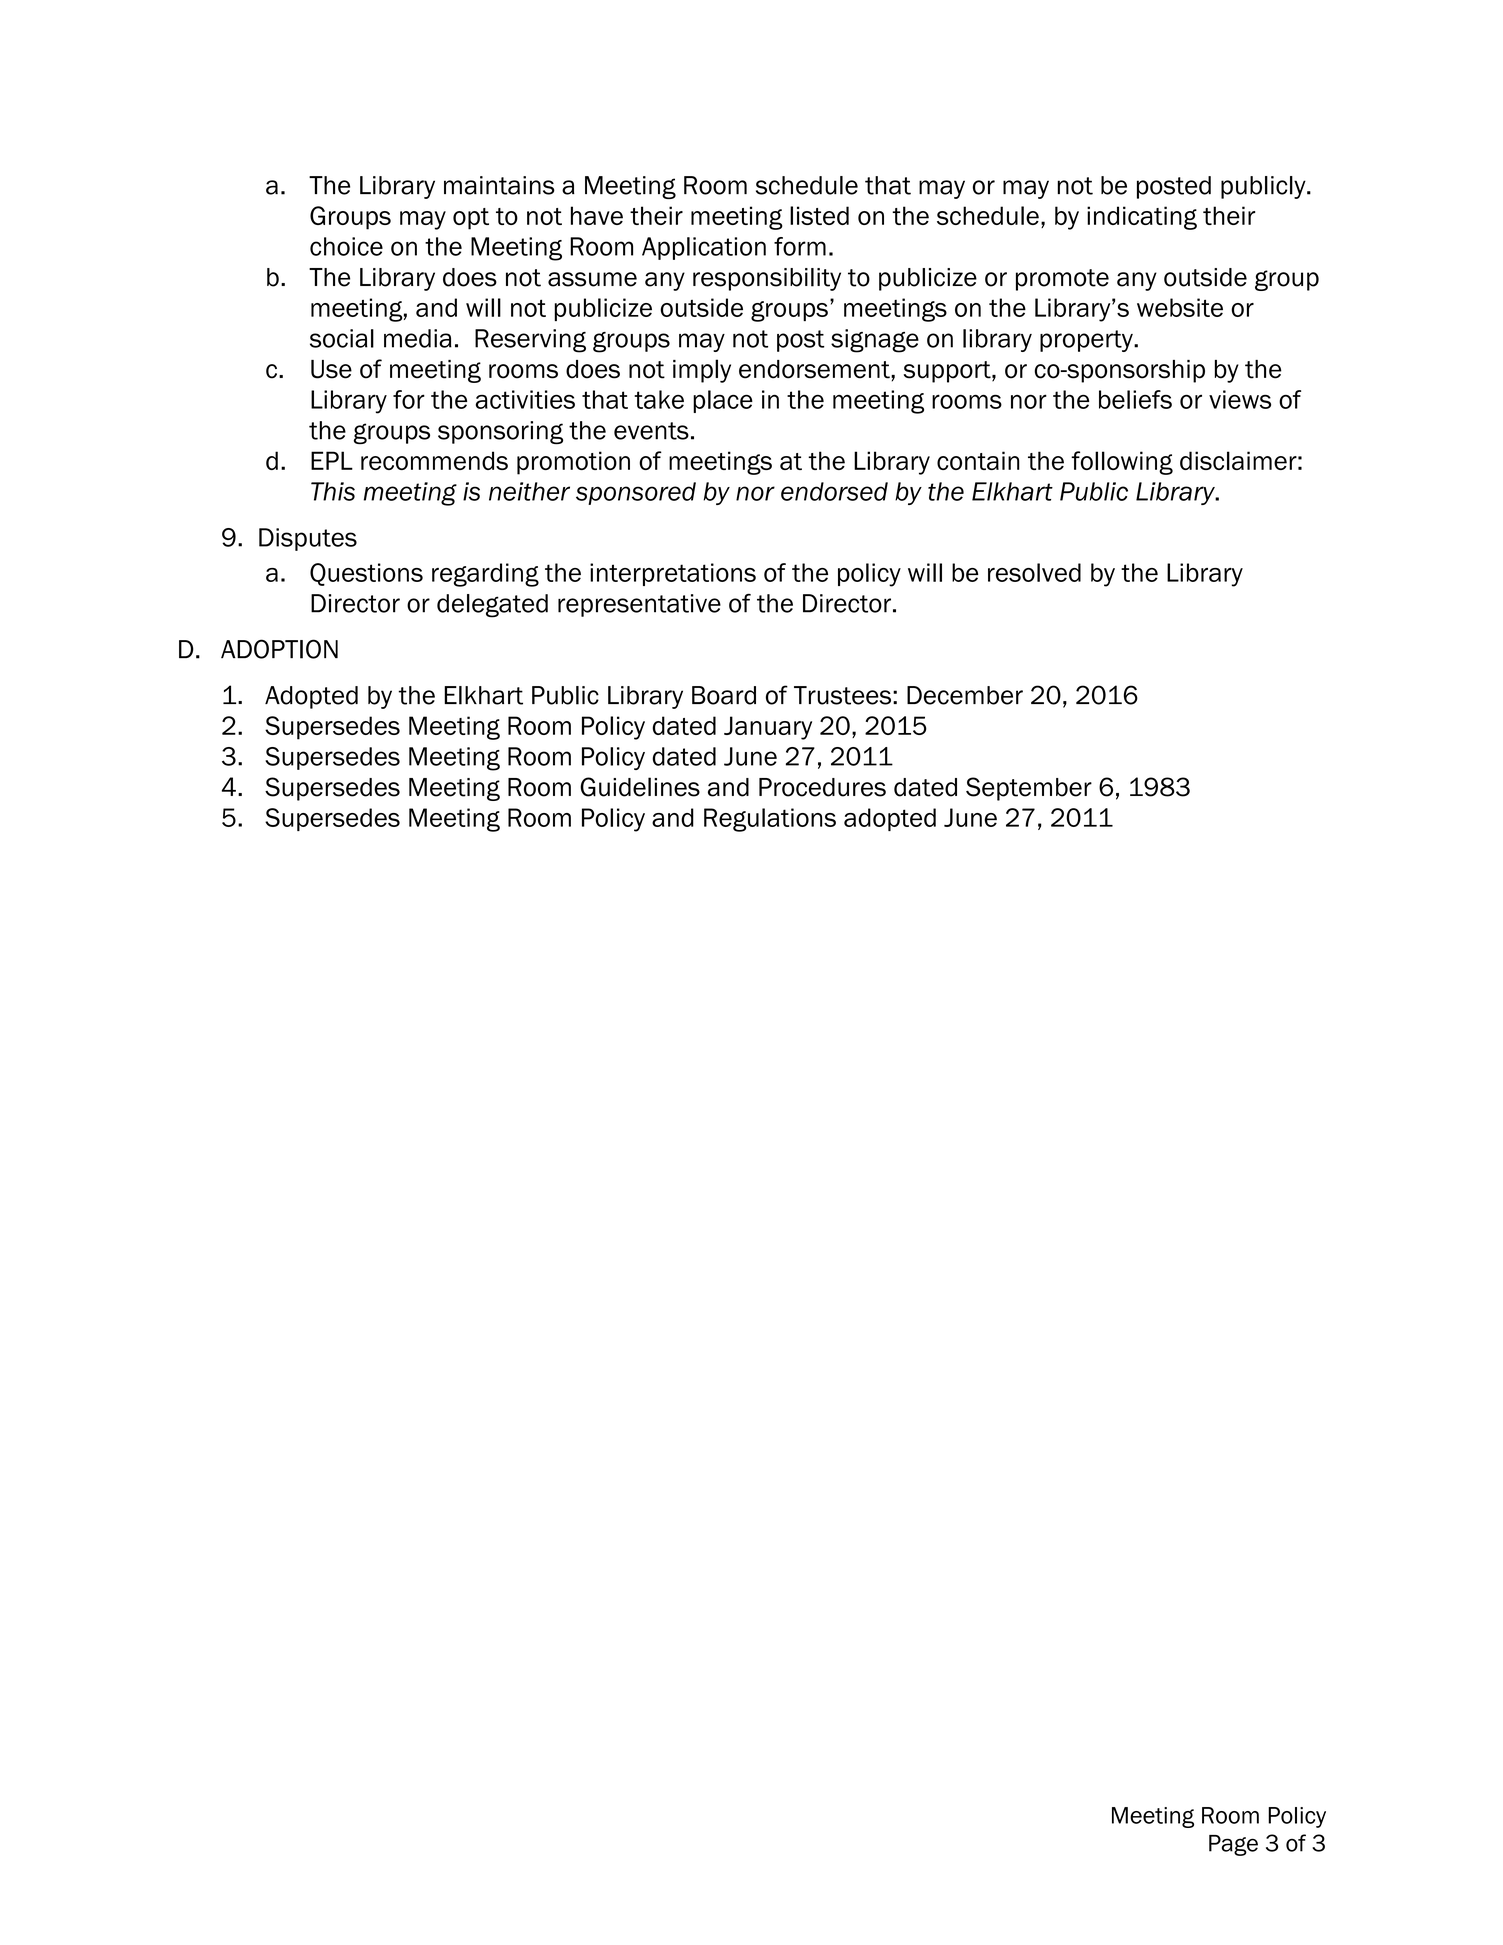 The height and width of the page is (1945, 1503). What do you see at coordinates (640, 787) in the page?
I see `Guidelines` at bounding box center [640, 787].
